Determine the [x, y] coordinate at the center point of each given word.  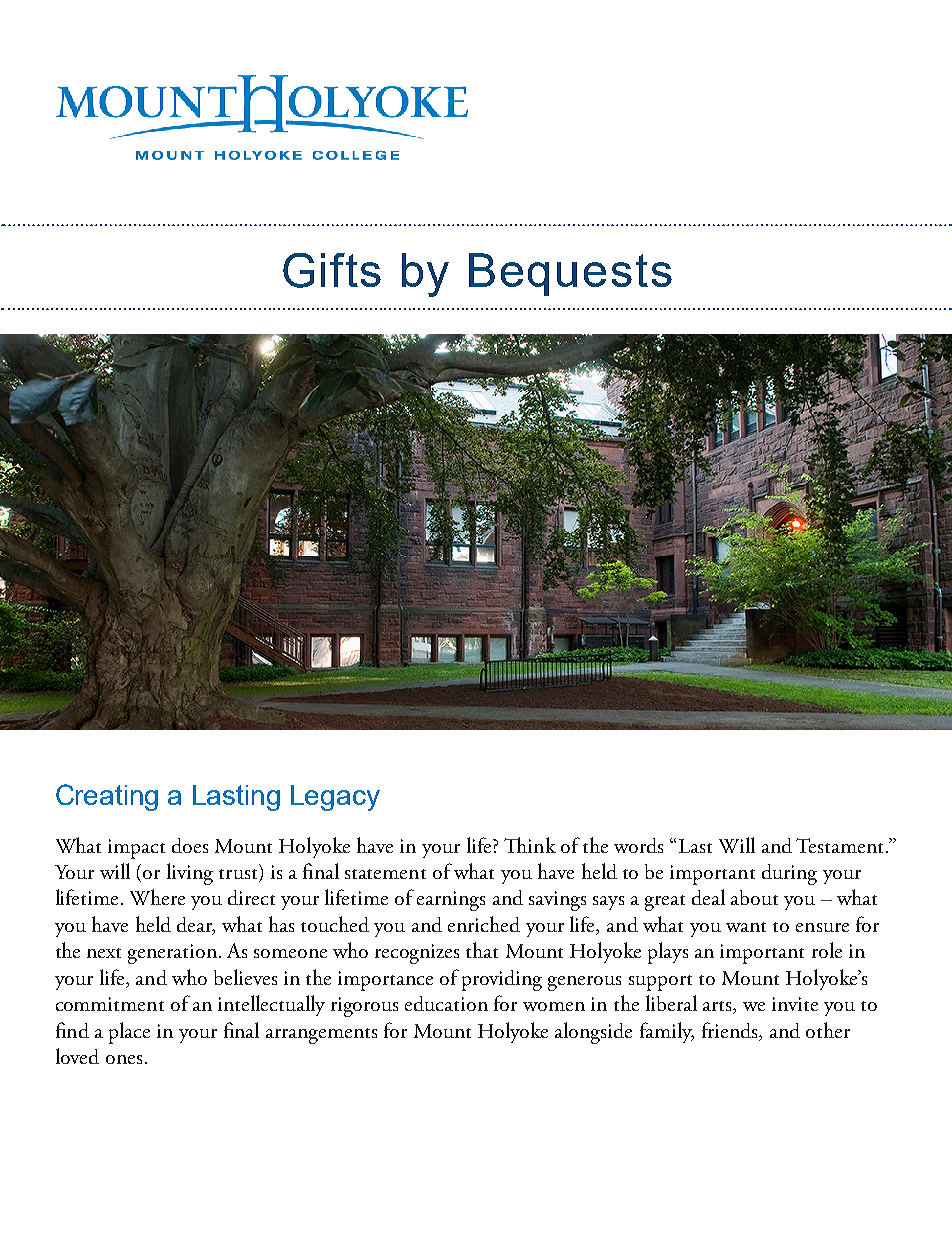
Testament [839, 845]
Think [530, 845]
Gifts [332, 270]
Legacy [335, 798]
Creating [107, 797]
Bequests [570, 274]
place [129, 1033]
